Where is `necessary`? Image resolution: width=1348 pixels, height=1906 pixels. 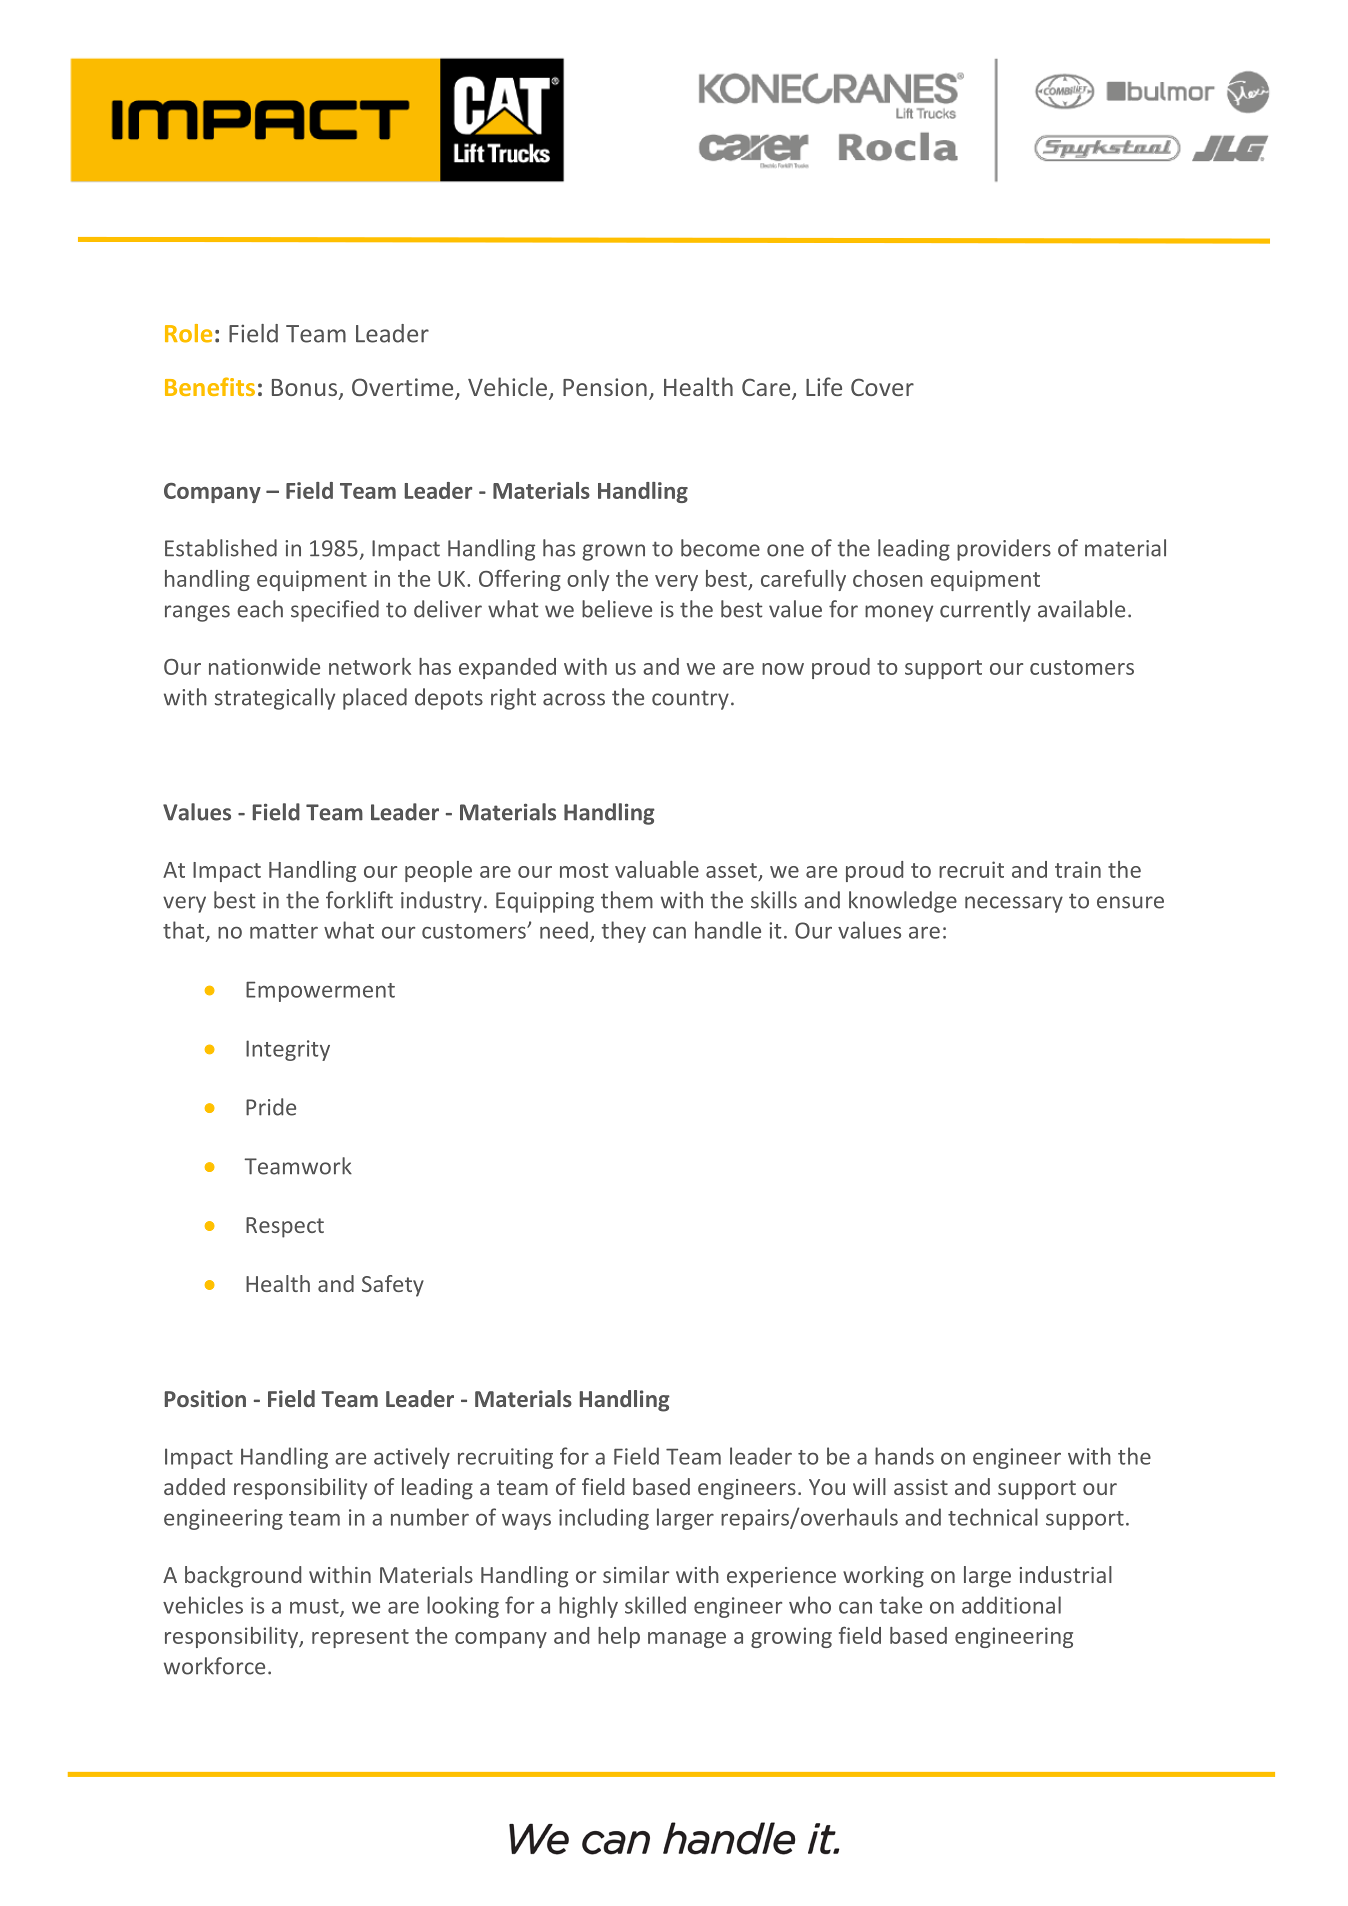 necessary is located at coordinates (1014, 904).
